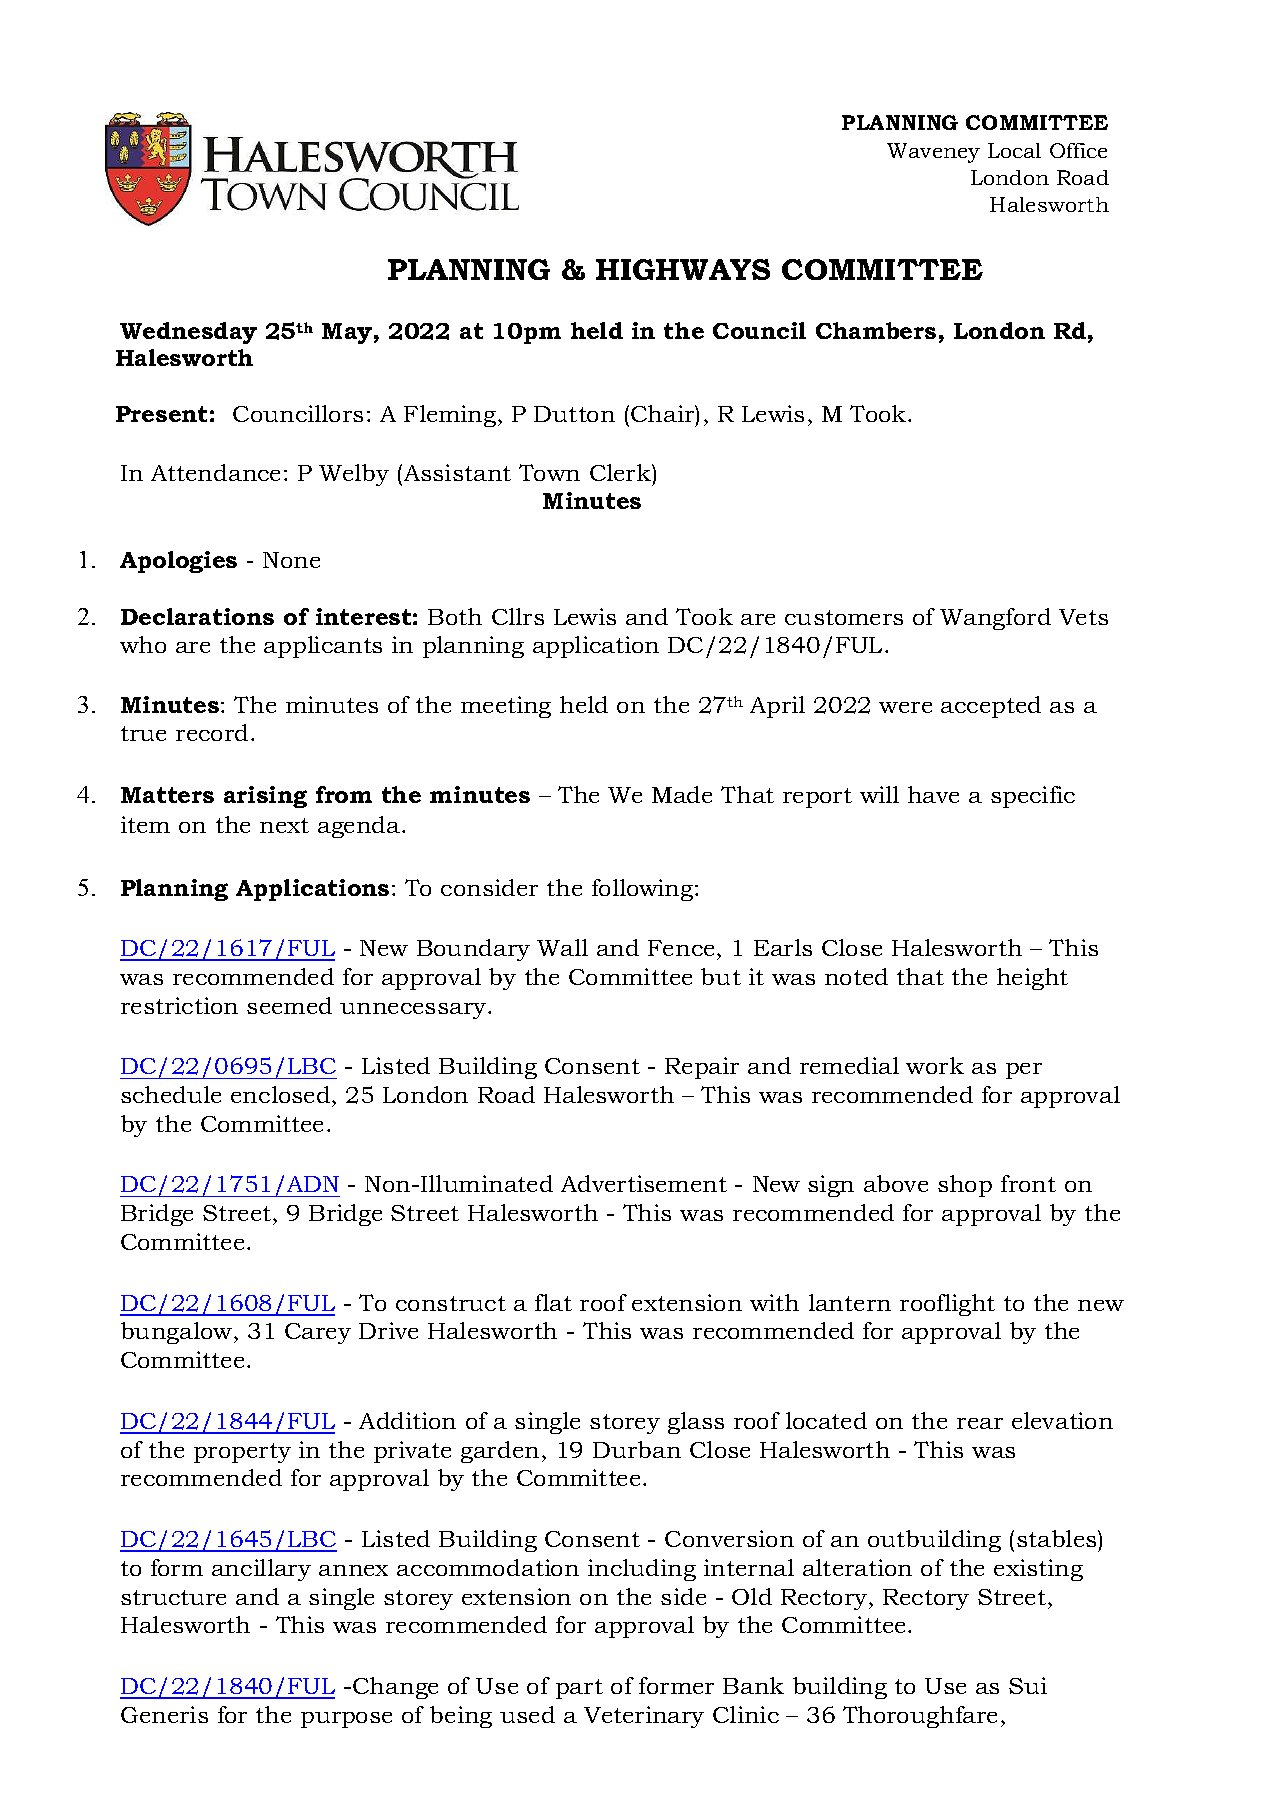 Image resolution: width=1282 pixels, height=1813 pixels. Describe the element at coordinates (1032, 979) in the page. I see `height` at that location.
